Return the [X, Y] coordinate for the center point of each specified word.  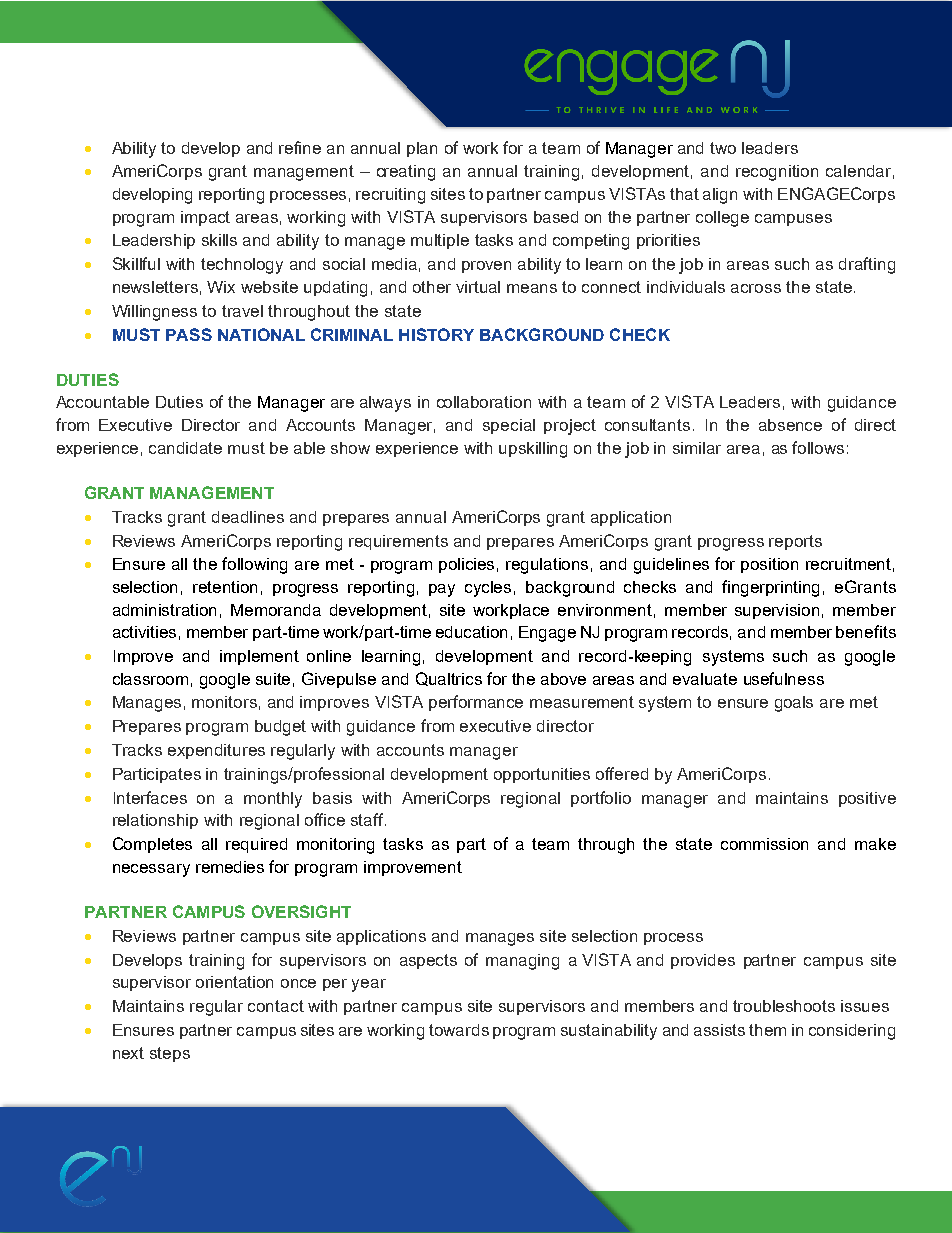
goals [794, 704]
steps [170, 1054]
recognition [777, 173]
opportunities [542, 775]
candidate [185, 448]
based [556, 217]
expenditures [216, 751]
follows [818, 447]
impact [205, 218]
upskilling [533, 450]
